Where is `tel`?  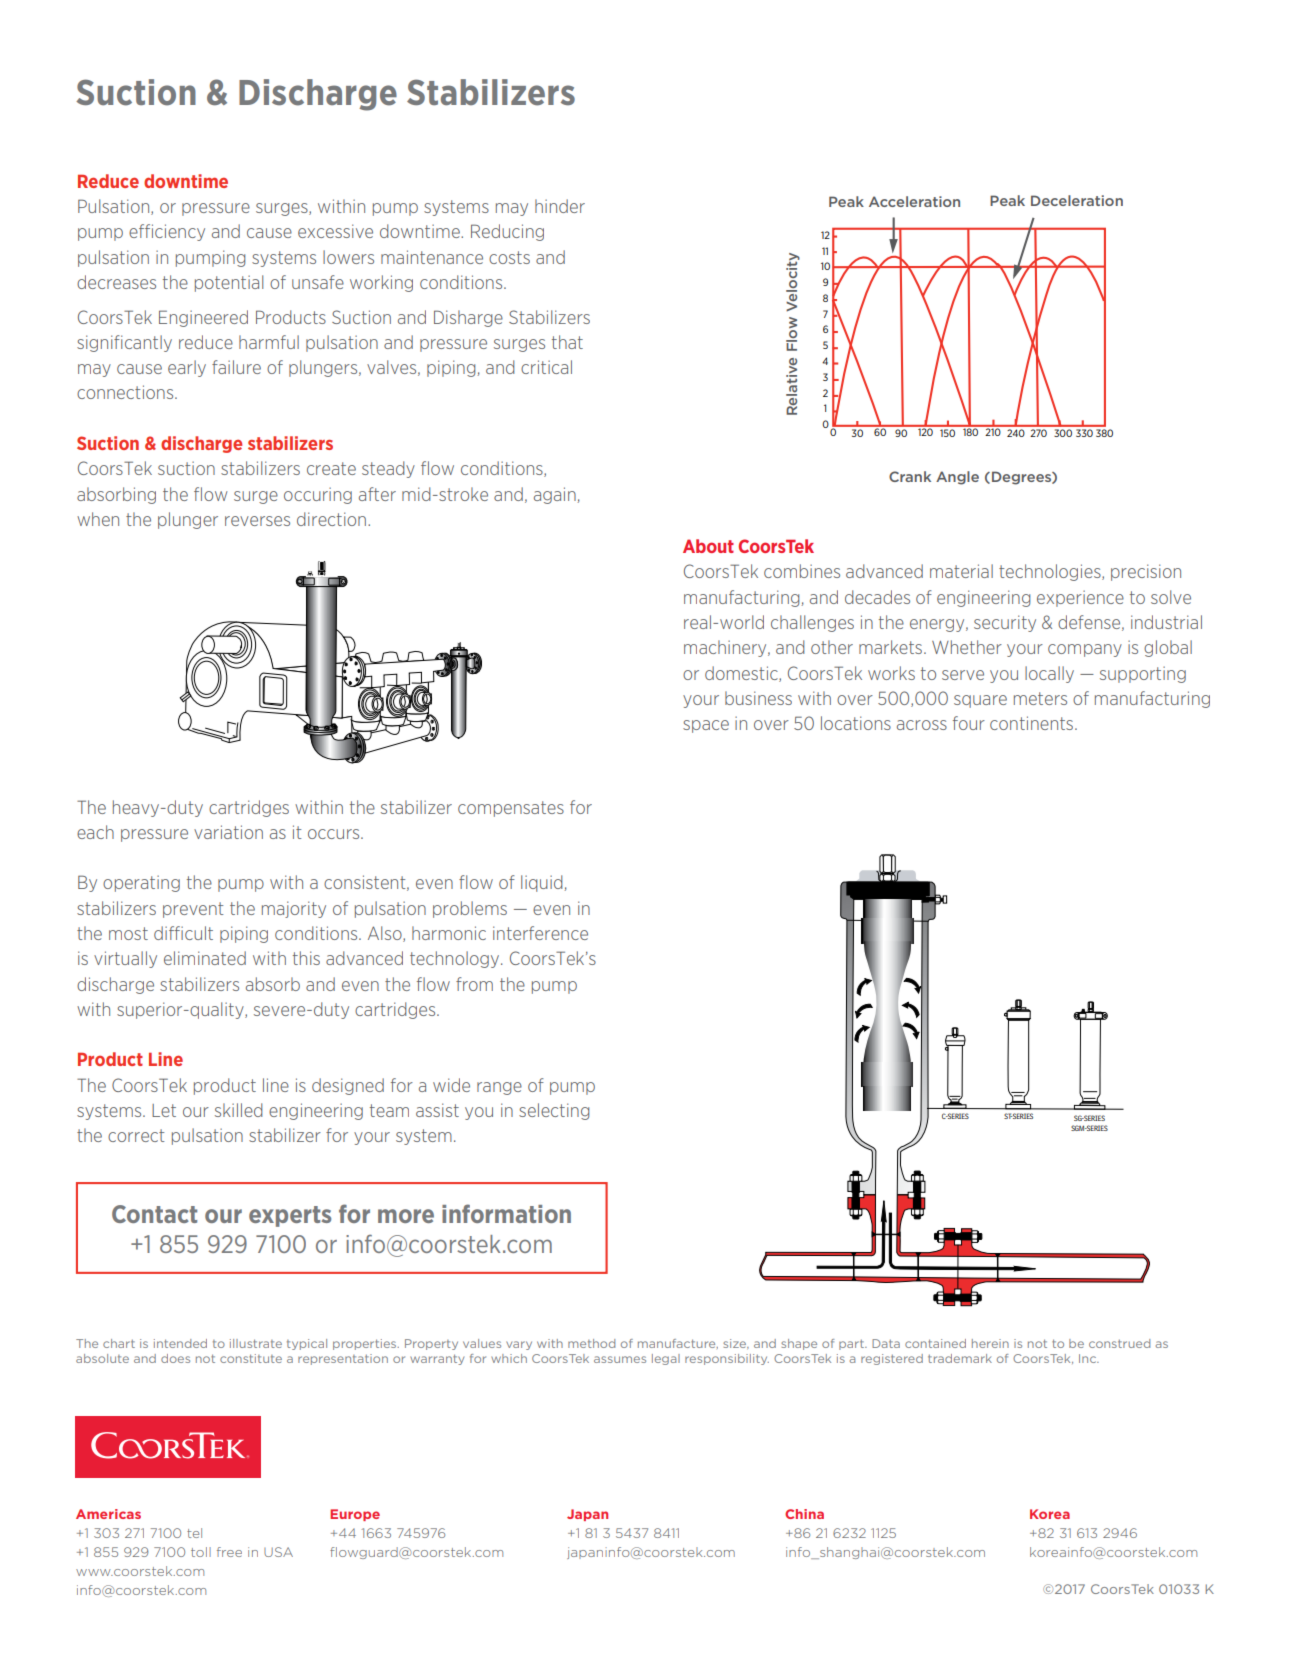
tel is located at coordinates (194, 1533).
